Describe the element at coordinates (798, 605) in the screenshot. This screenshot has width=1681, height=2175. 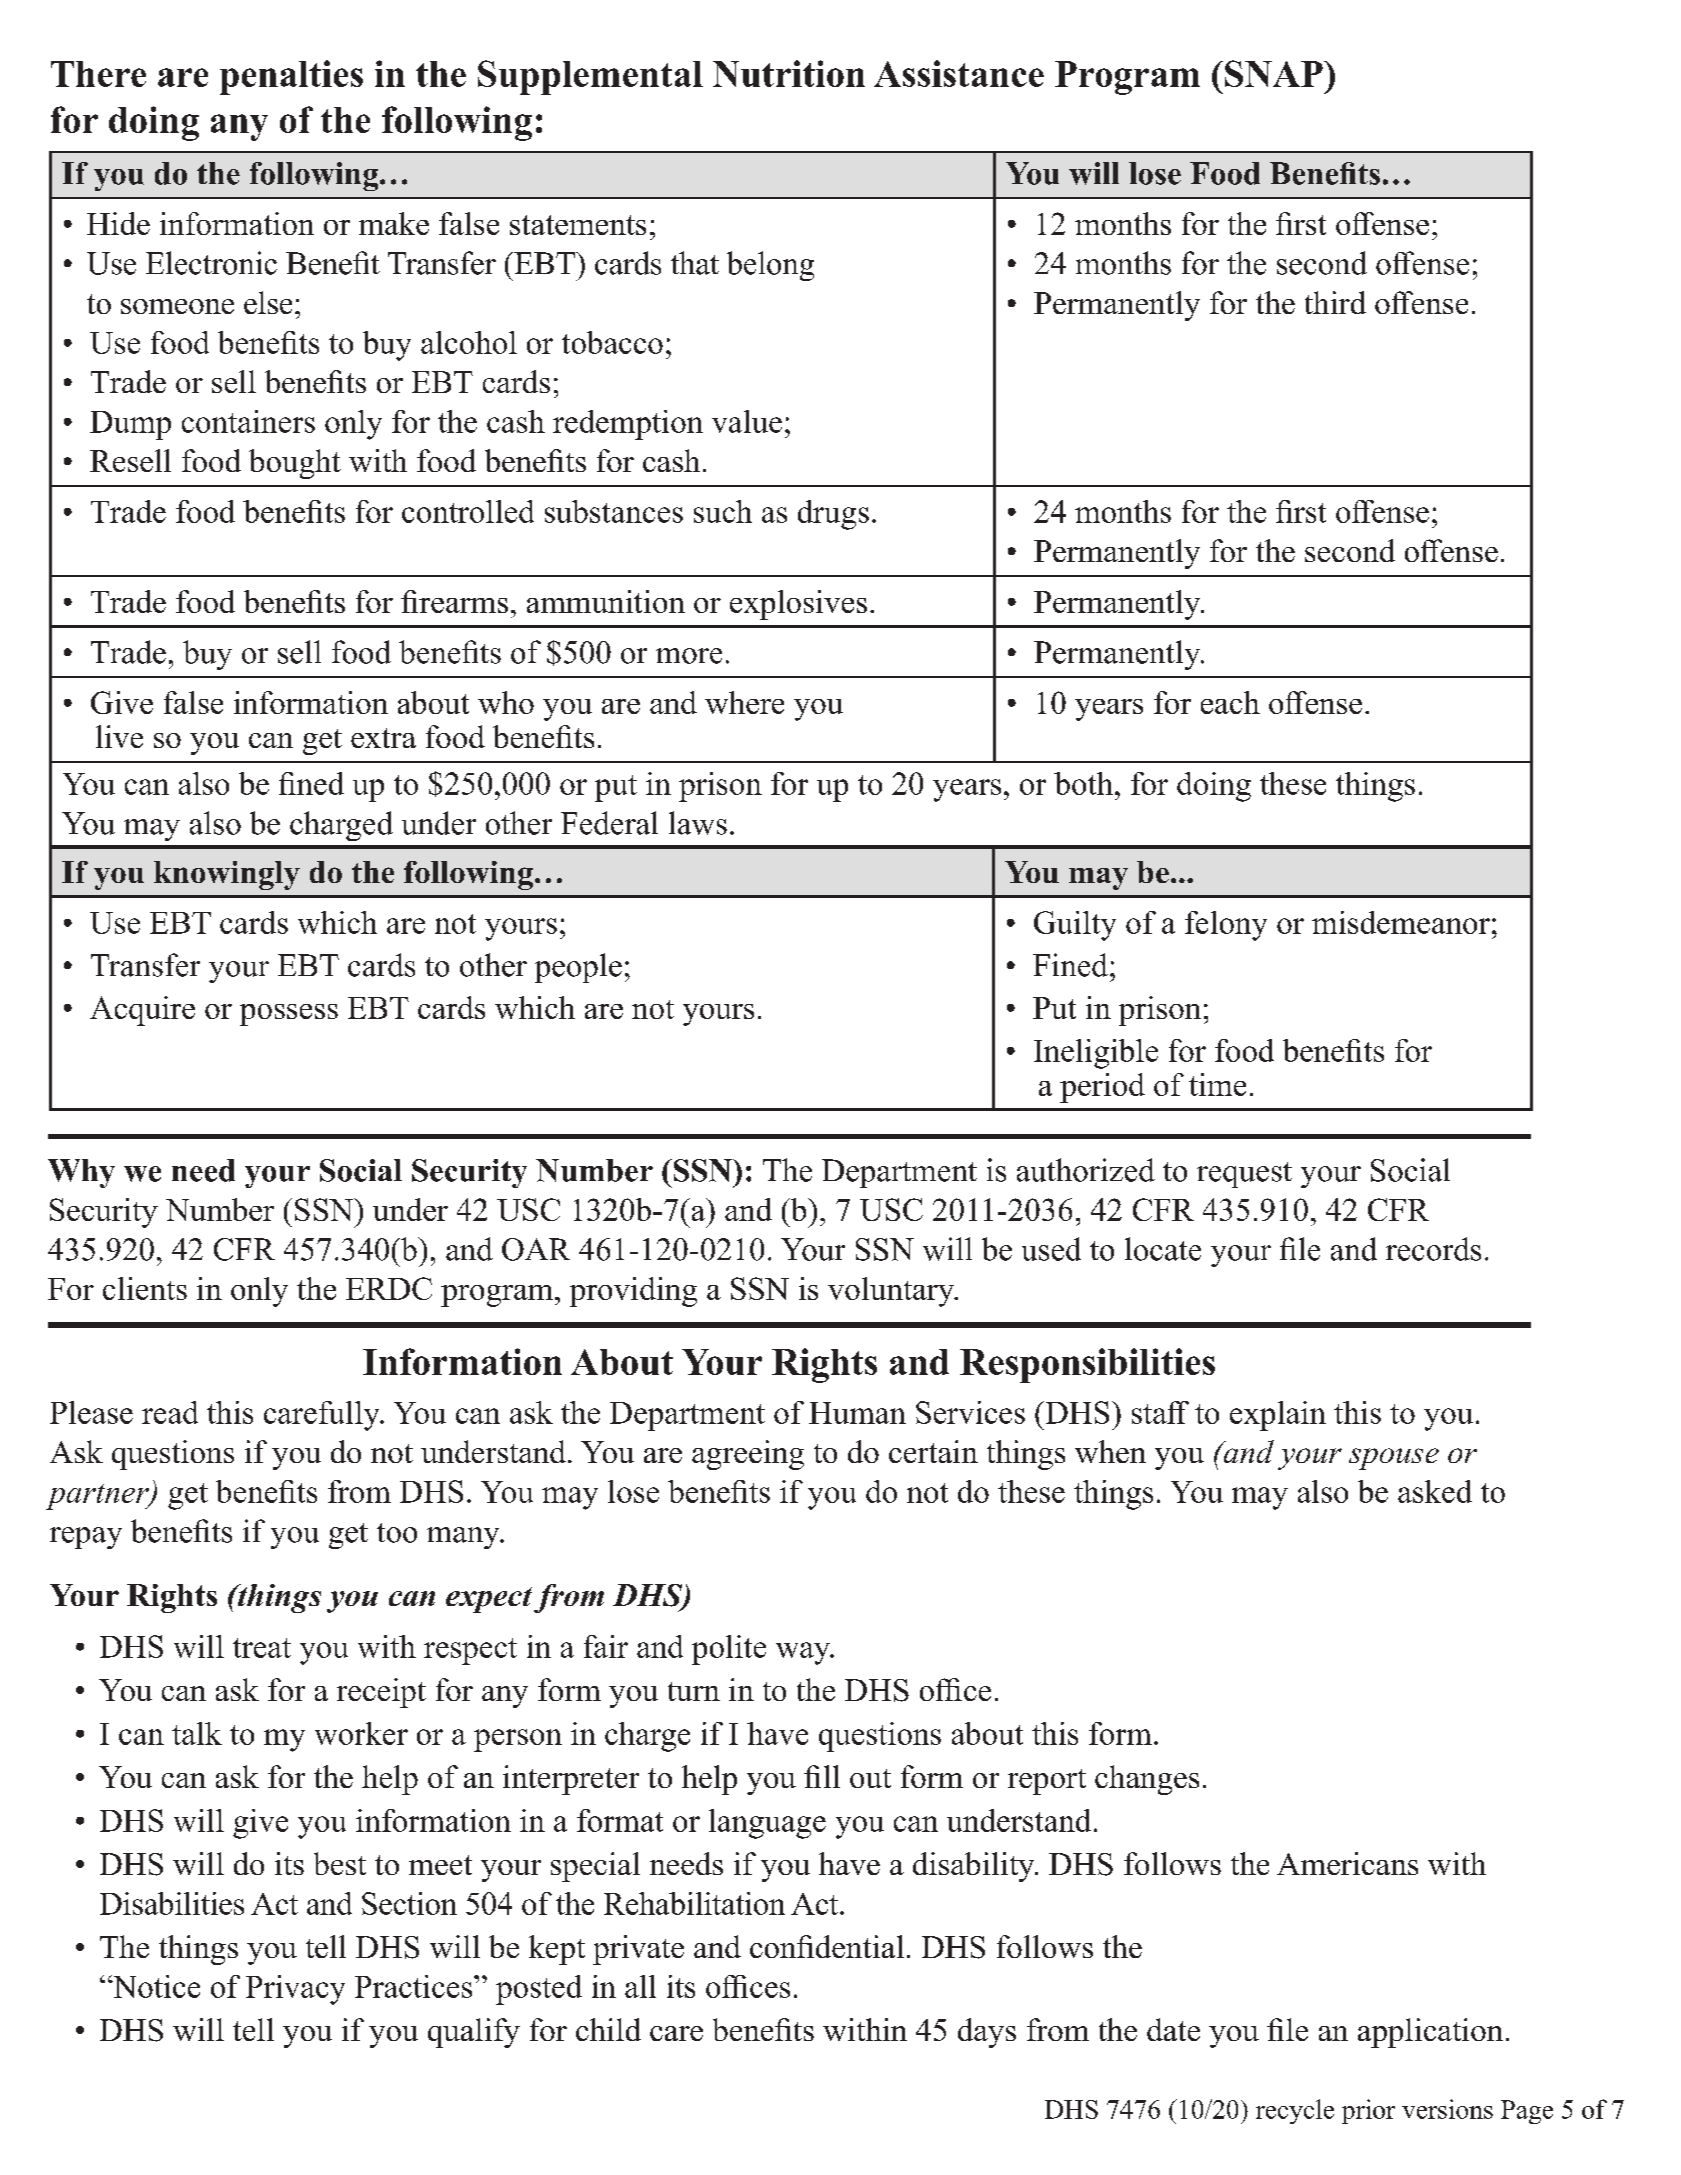
I see `explosives` at that location.
